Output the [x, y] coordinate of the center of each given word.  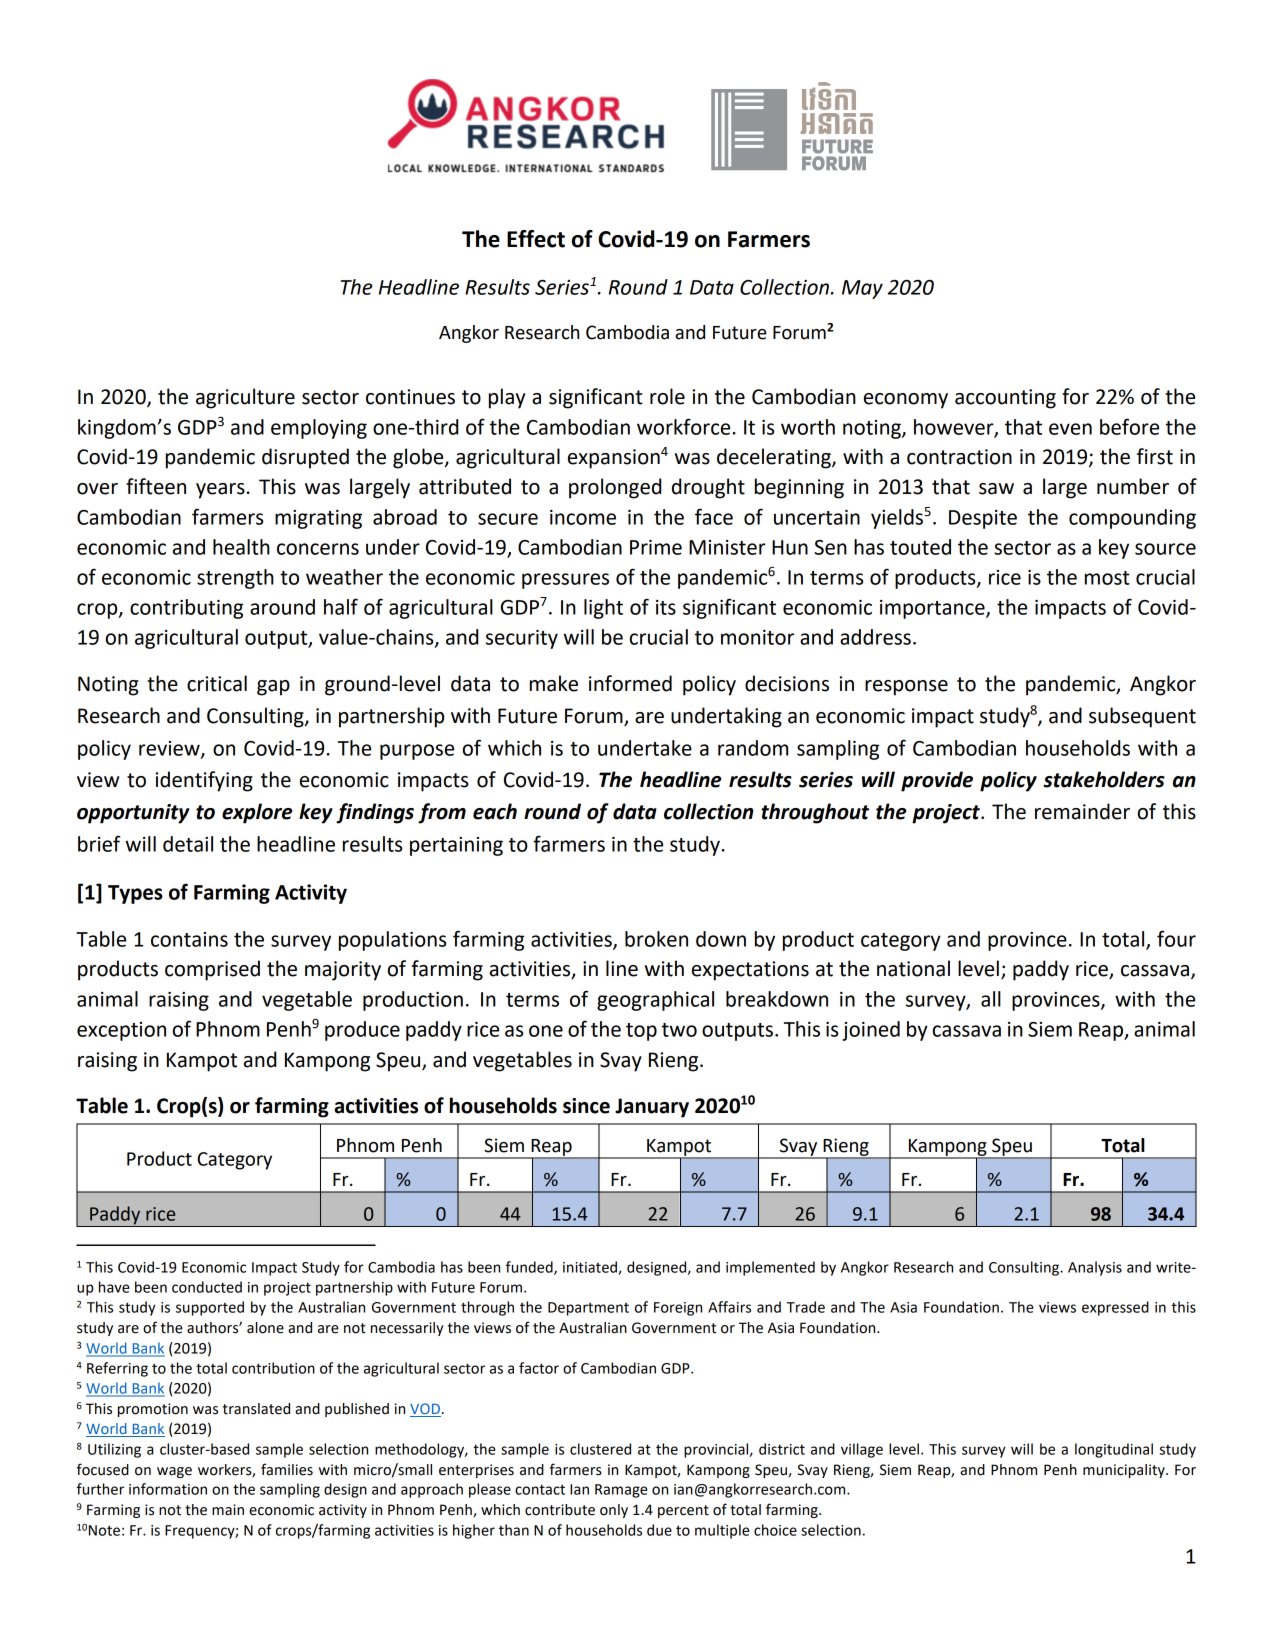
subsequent [1142, 717]
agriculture [245, 398]
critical [217, 683]
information [168, 1489]
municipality [1125, 1471]
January [652, 1108]
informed [630, 683]
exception [121, 1031]
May [862, 289]
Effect [536, 239]
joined [871, 1031]
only [614, 1511]
